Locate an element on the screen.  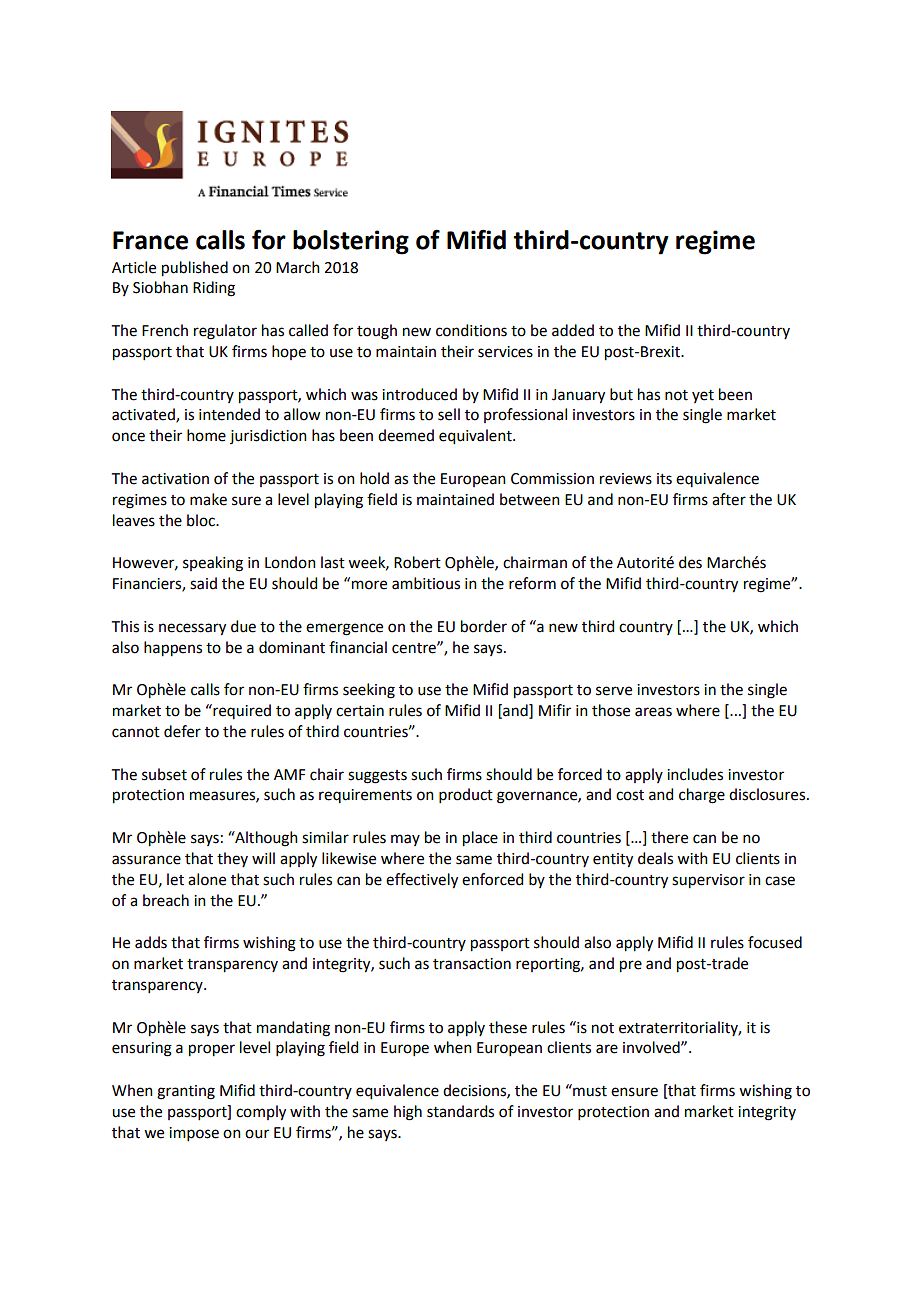
Robert is located at coordinates (417, 562).
